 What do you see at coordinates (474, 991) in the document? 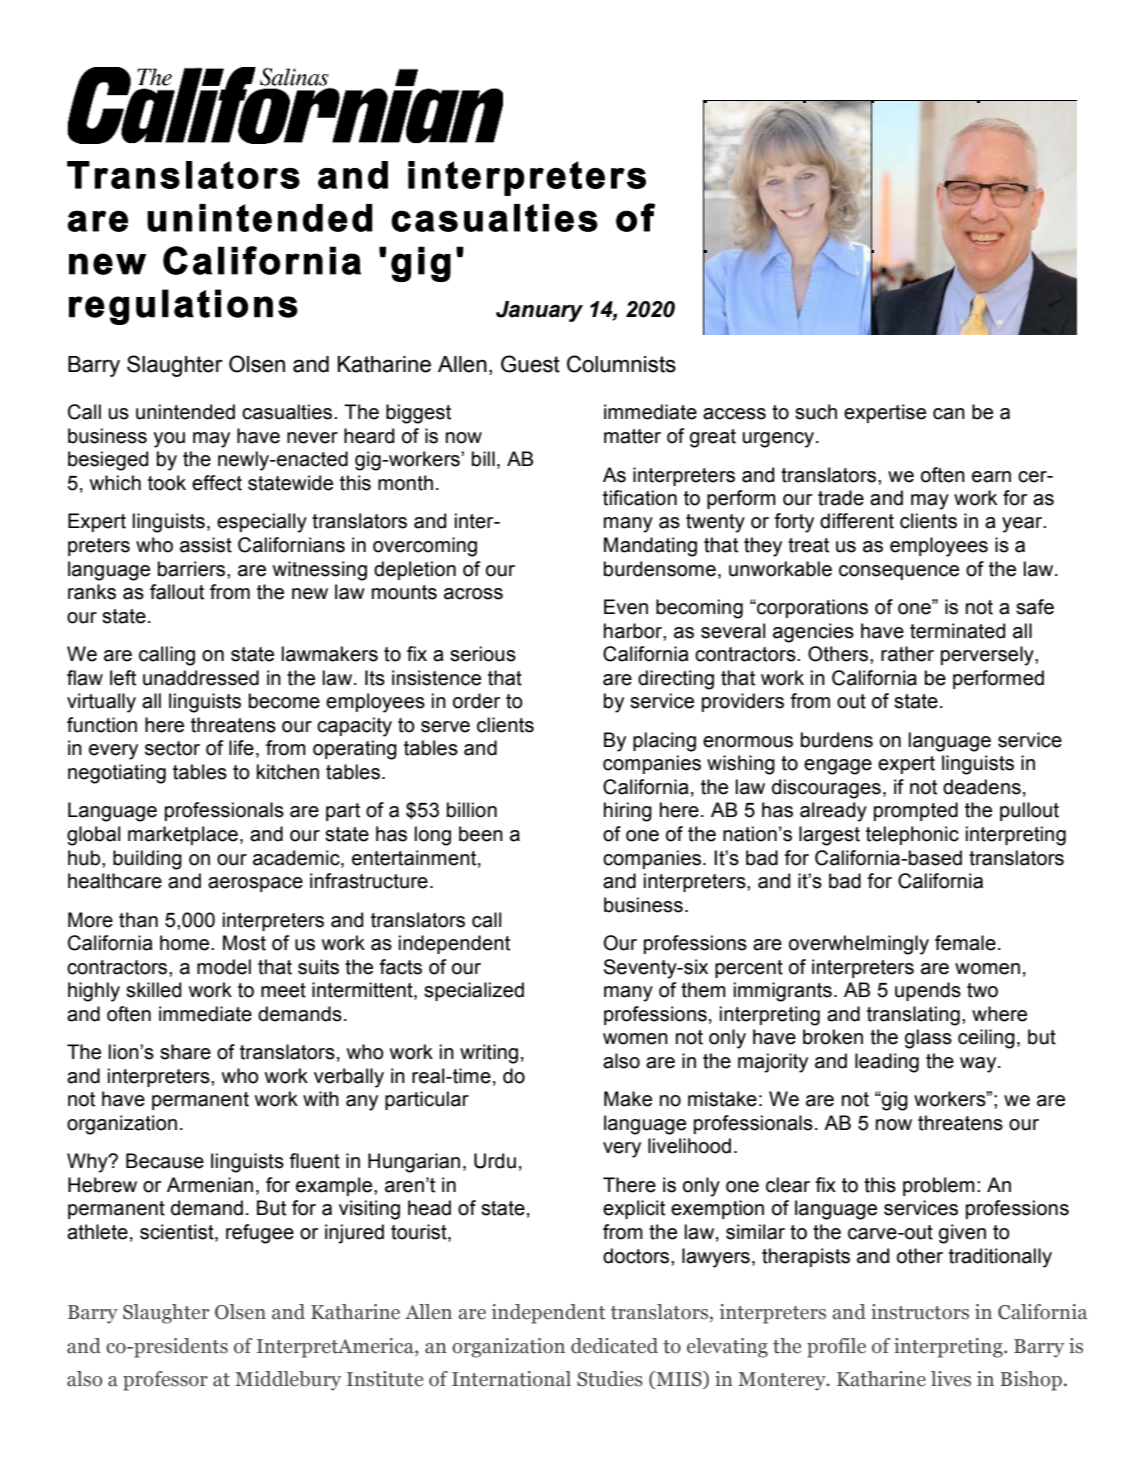
I see `specialized` at bounding box center [474, 991].
